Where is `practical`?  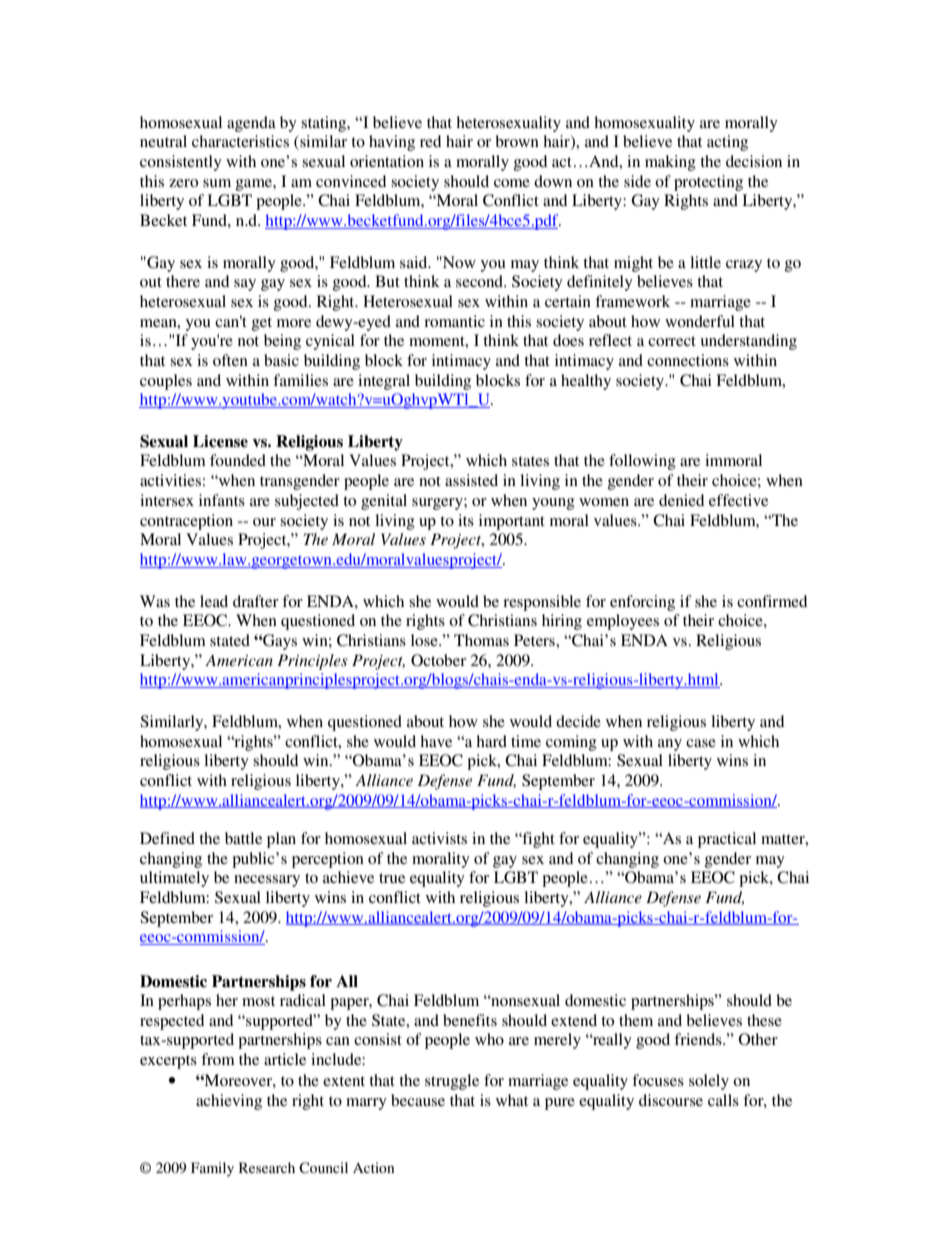 practical is located at coordinates (727, 840).
